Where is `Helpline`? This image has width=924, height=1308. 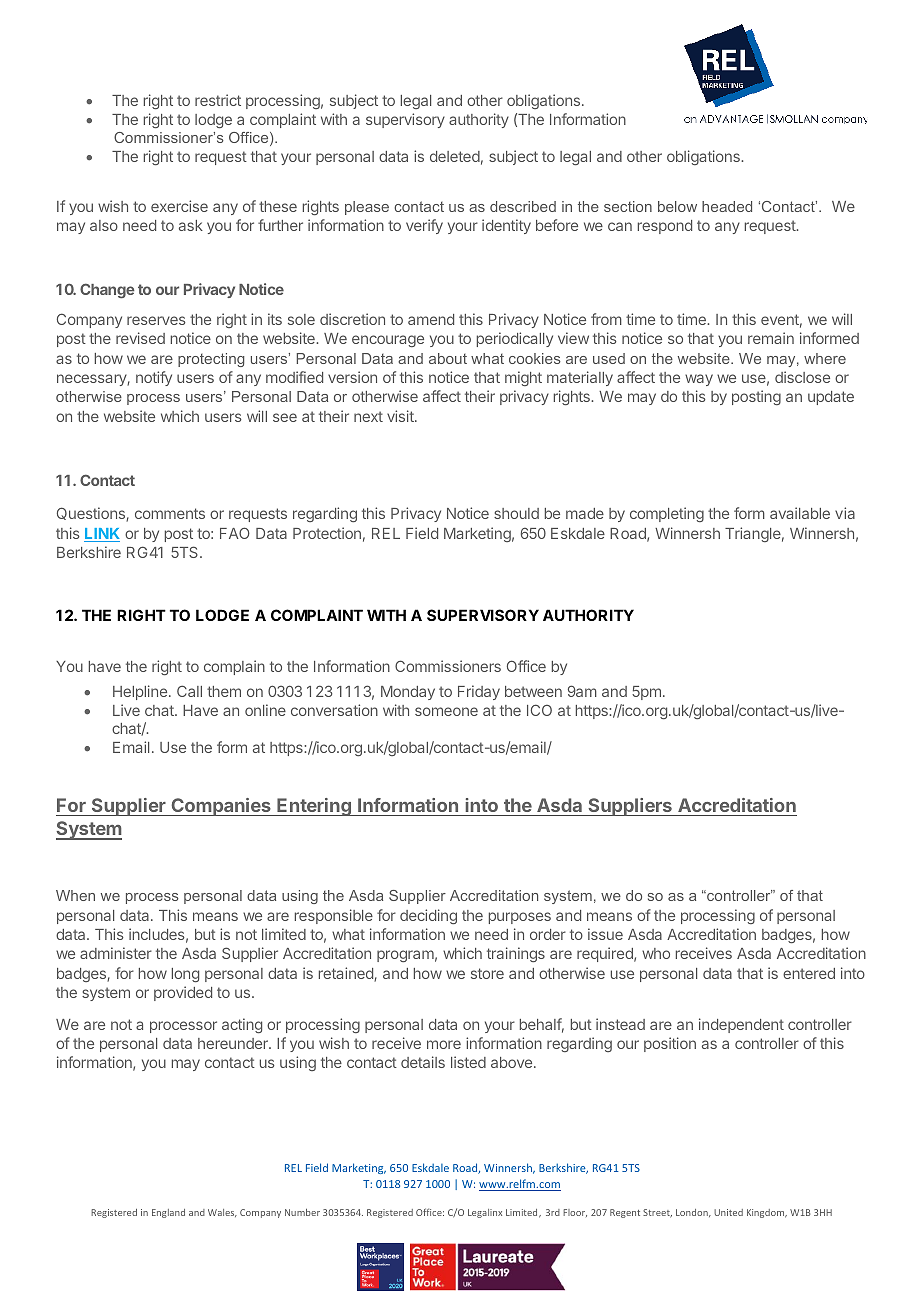
Helpline is located at coordinates (141, 692).
